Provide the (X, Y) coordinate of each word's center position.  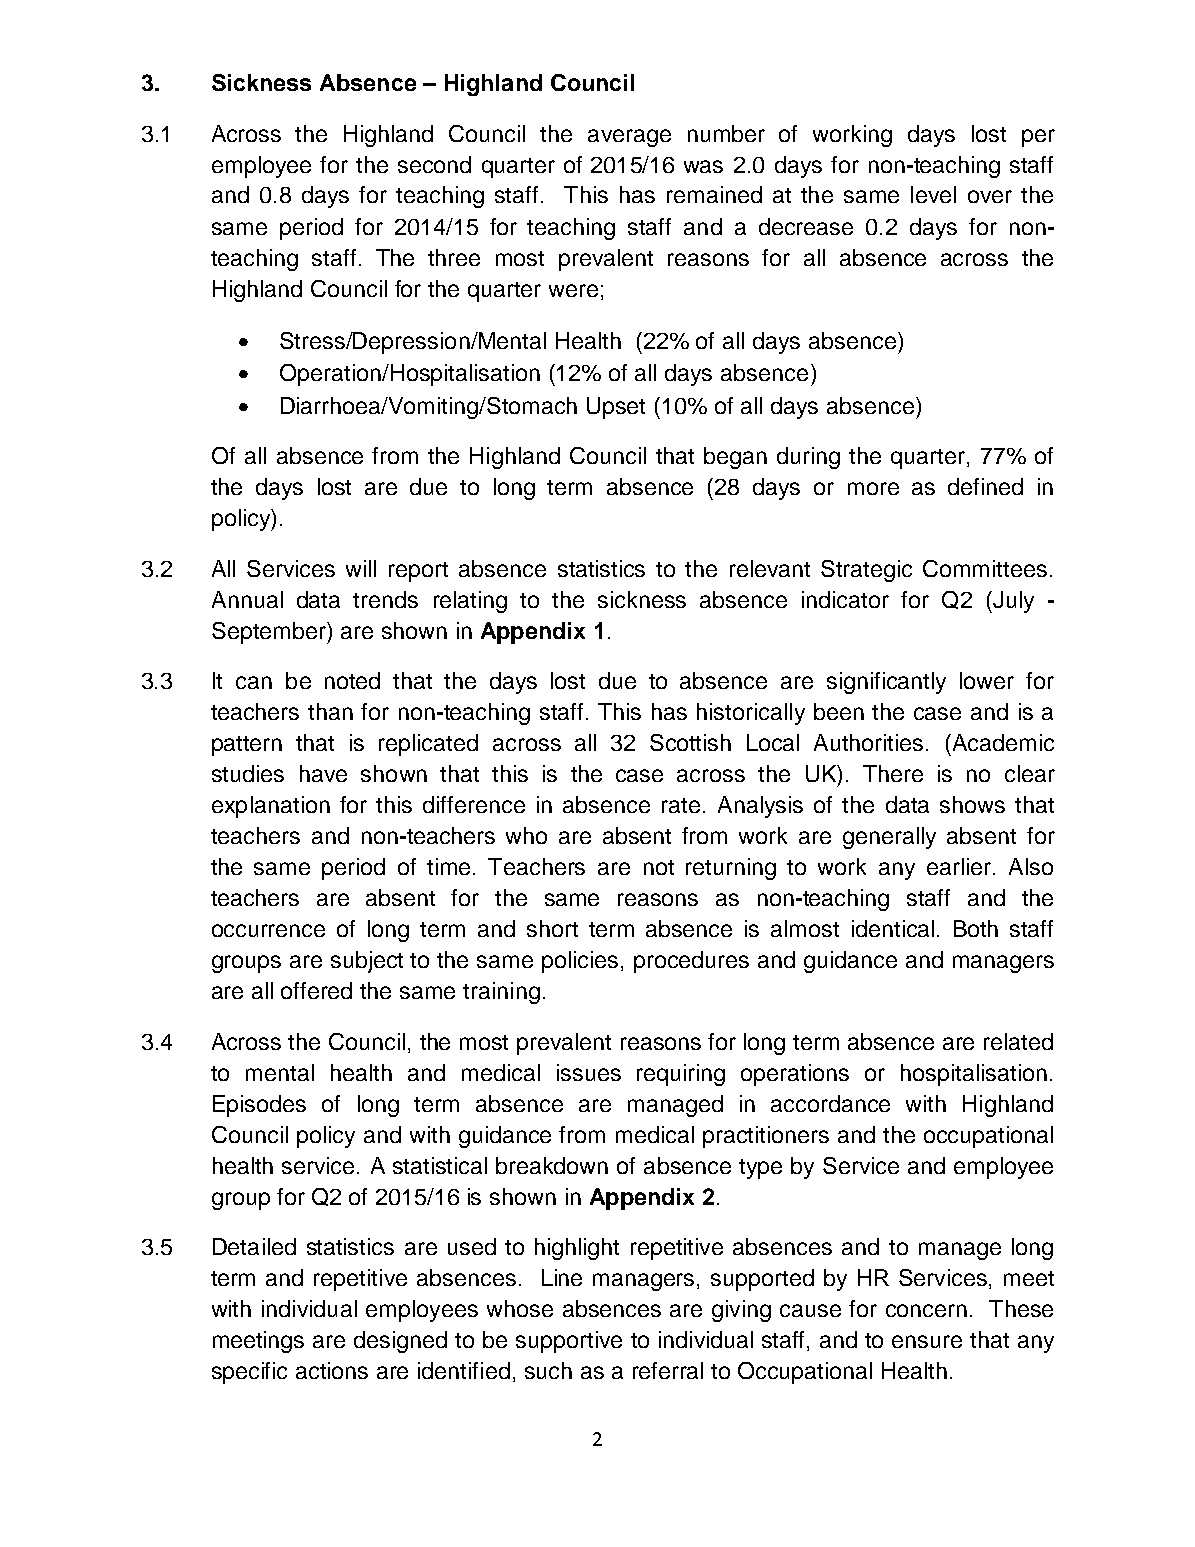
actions (332, 1370)
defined (985, 486)
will (361, 568)
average (629, 138)
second (434, 164)
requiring (681, 1075)
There (893, 773)
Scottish (690, 742)
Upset (616, 408)
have (323, 773)
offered (316, 990)
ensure (927, 1341)
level (933, 194)
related (1018, 1041)
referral (668, 1370)
